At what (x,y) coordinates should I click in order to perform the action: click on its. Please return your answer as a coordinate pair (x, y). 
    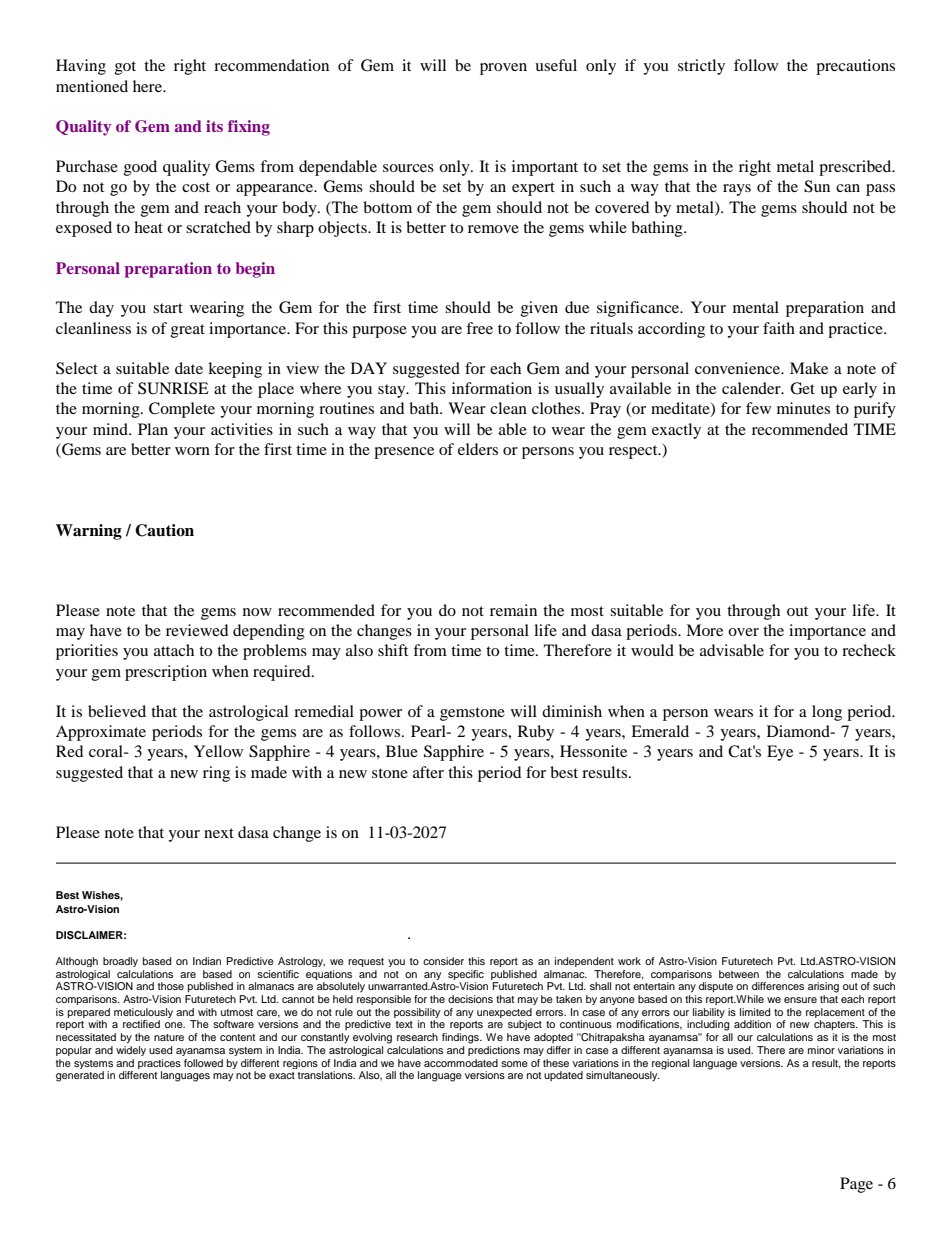
    Looking at the image, I should click on (214, 126).
